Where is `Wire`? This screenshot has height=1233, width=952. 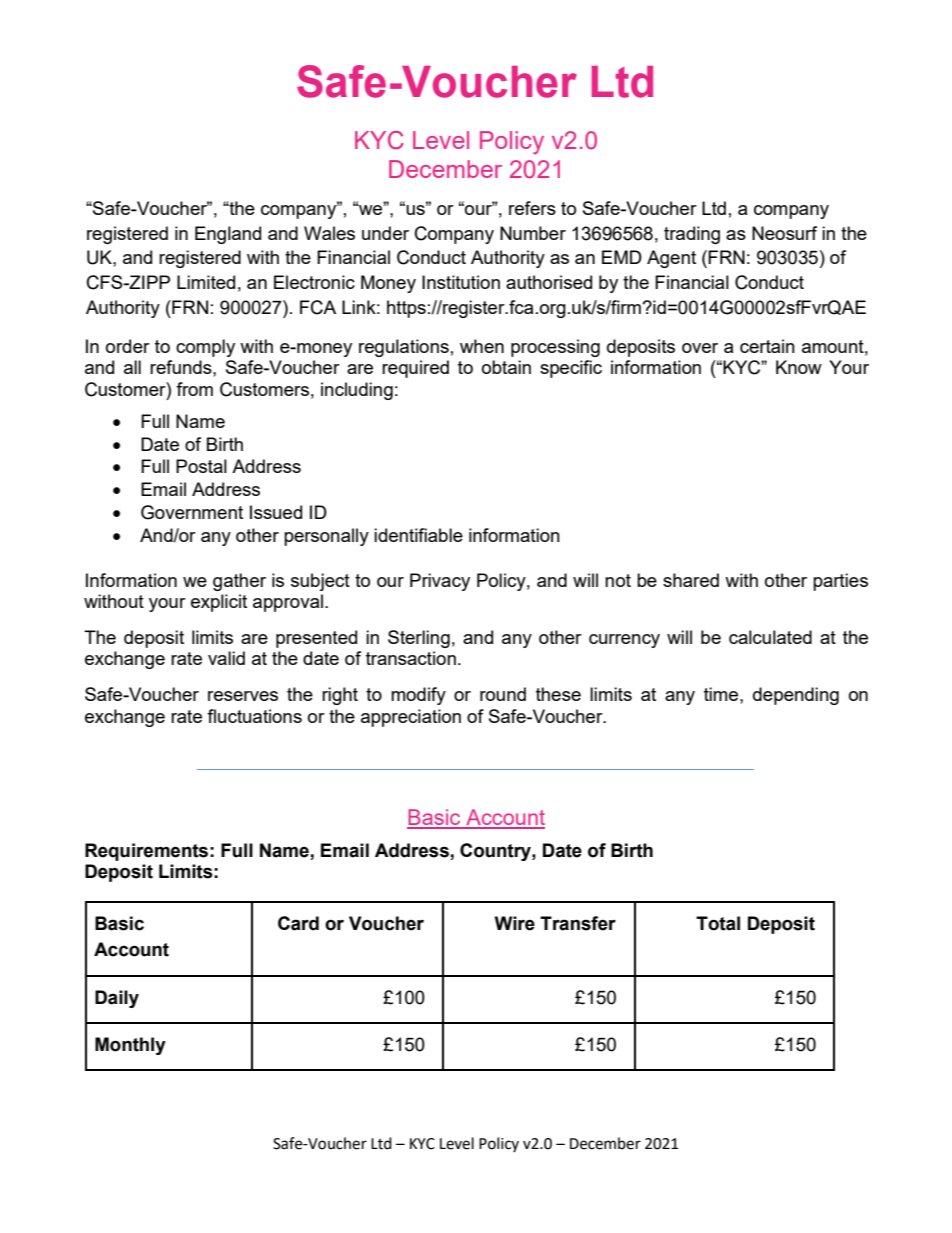 Wire is located at coordinates (515, 923).
